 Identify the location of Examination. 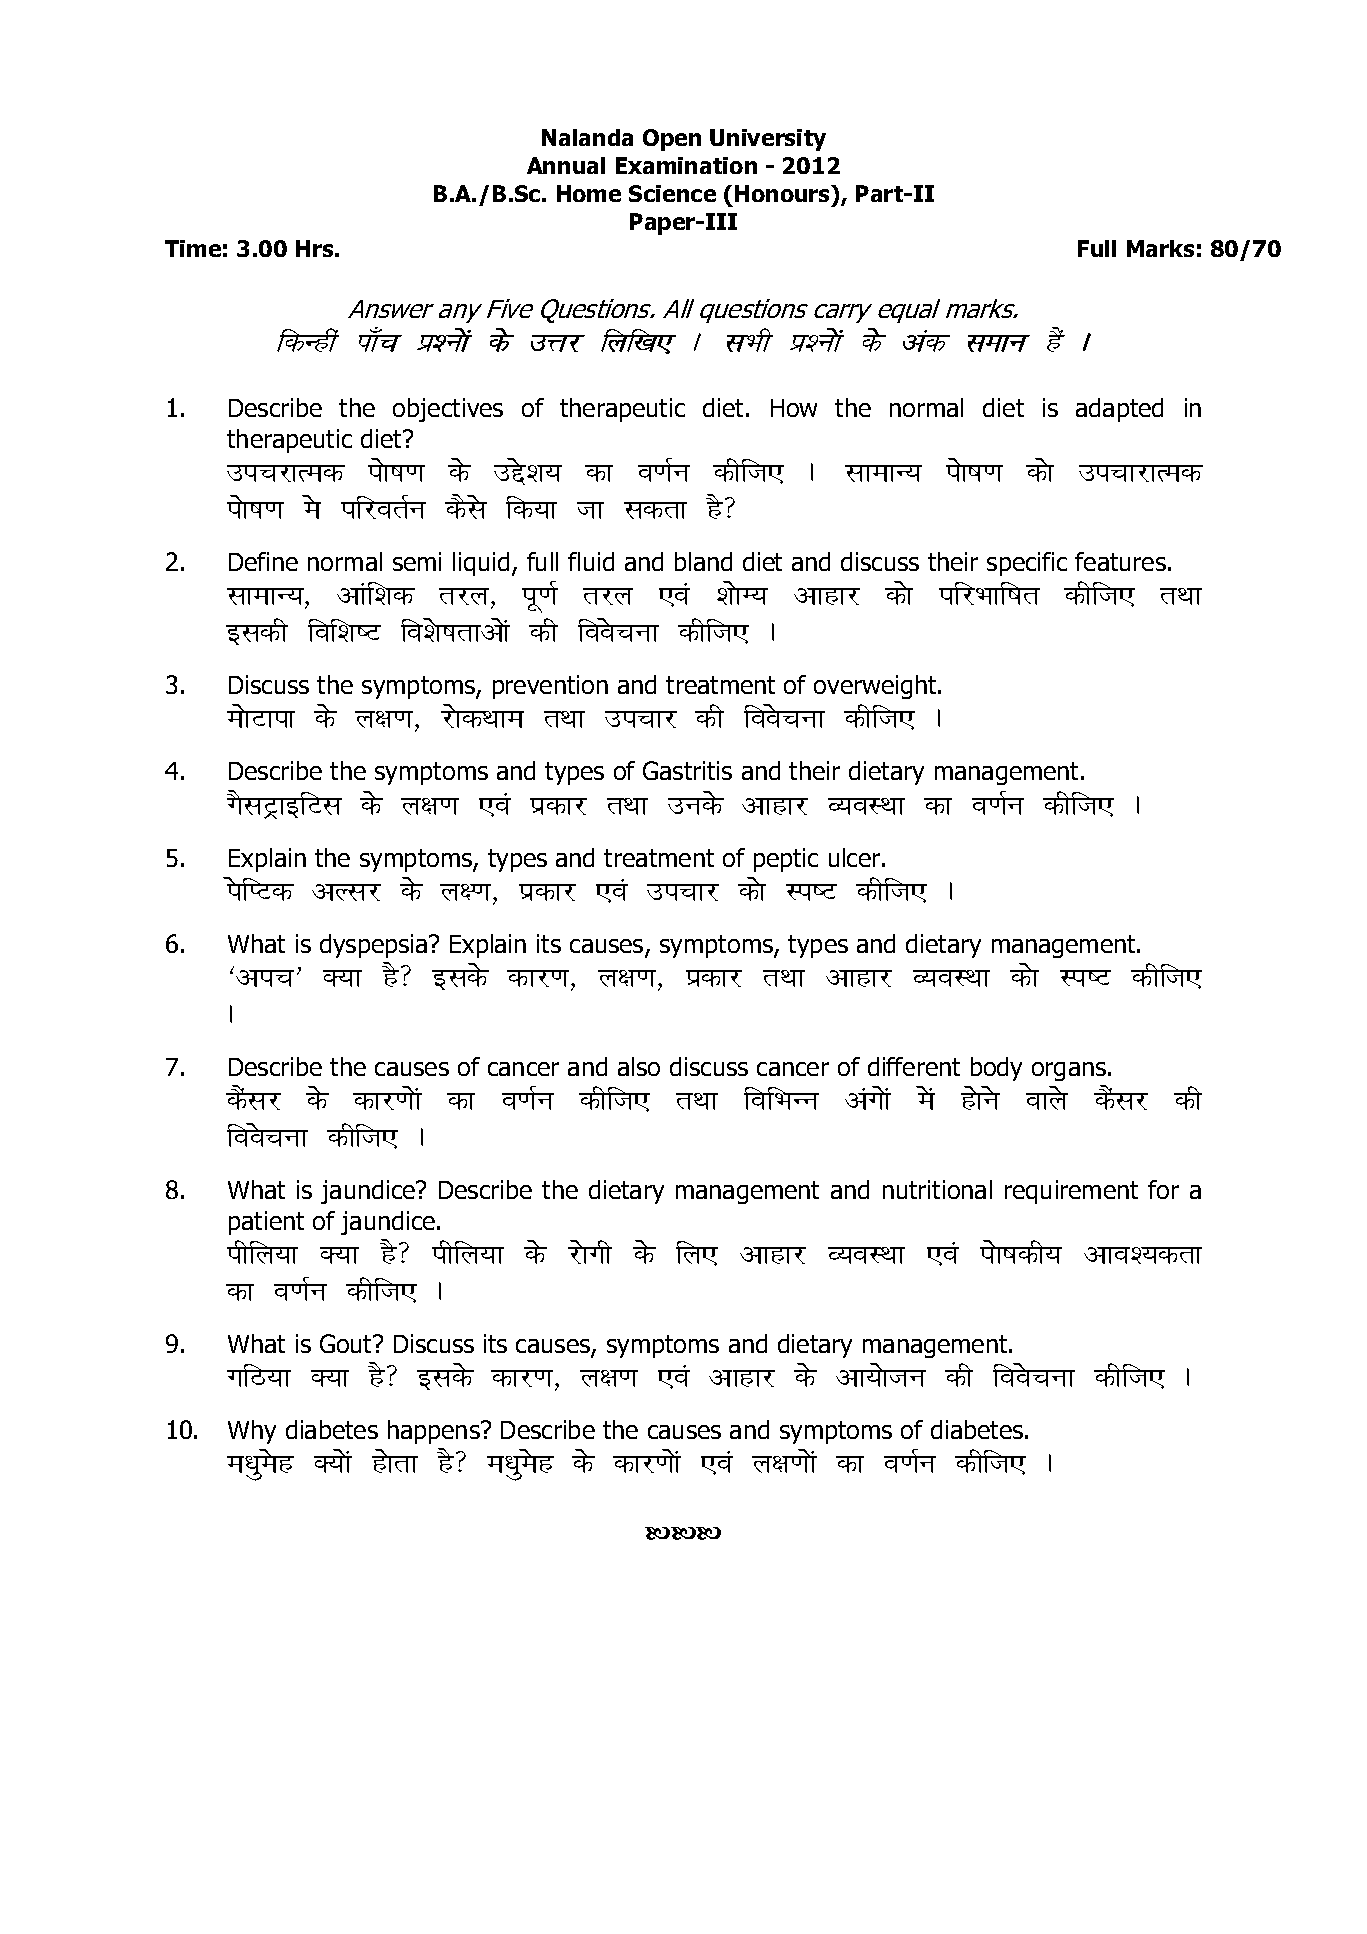
(686, 165).
